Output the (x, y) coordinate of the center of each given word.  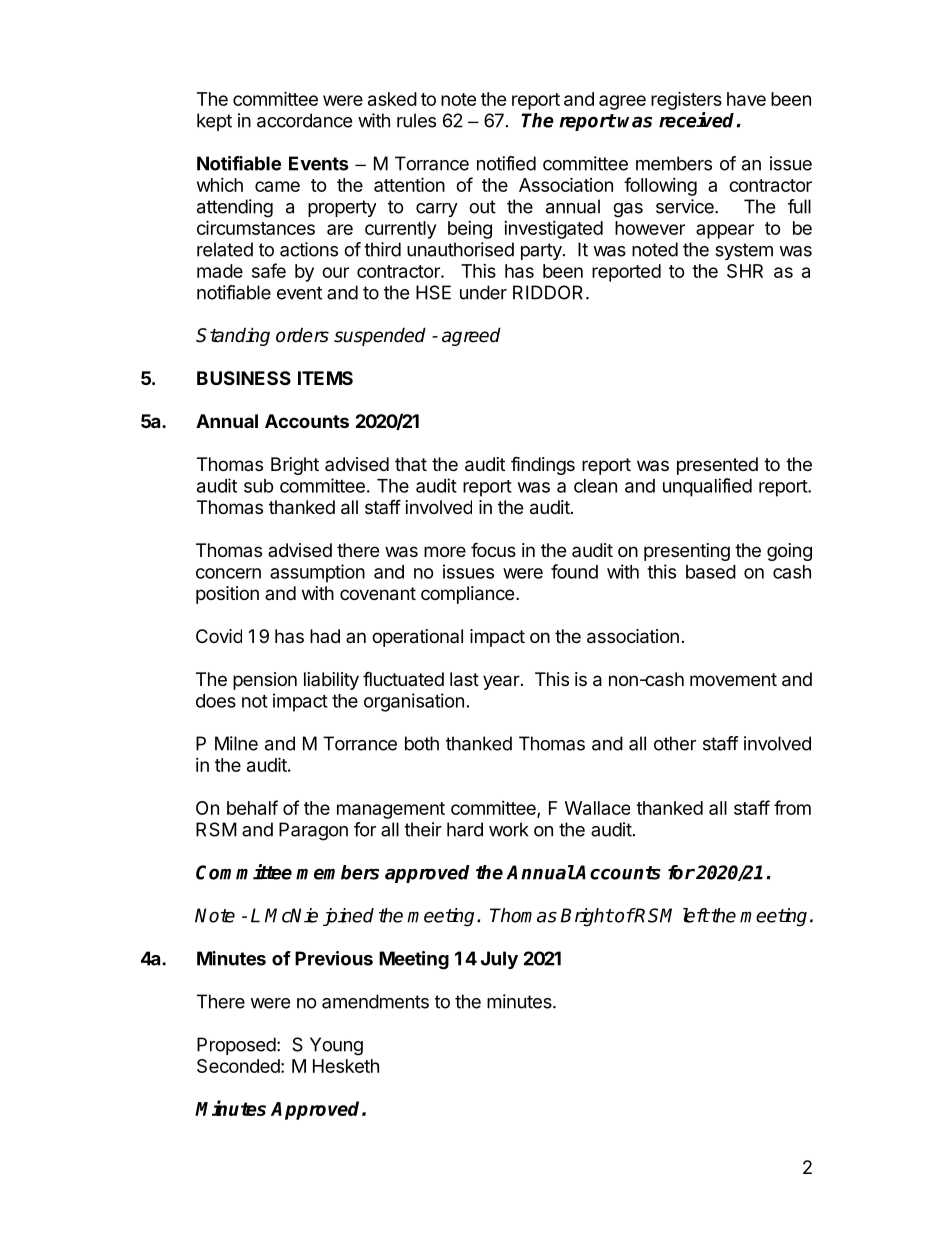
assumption (317, 573)
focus (493, 549)
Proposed (236, 1046)
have (746, 99)
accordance (304, 120)
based (711, 572)
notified (506, 163)
